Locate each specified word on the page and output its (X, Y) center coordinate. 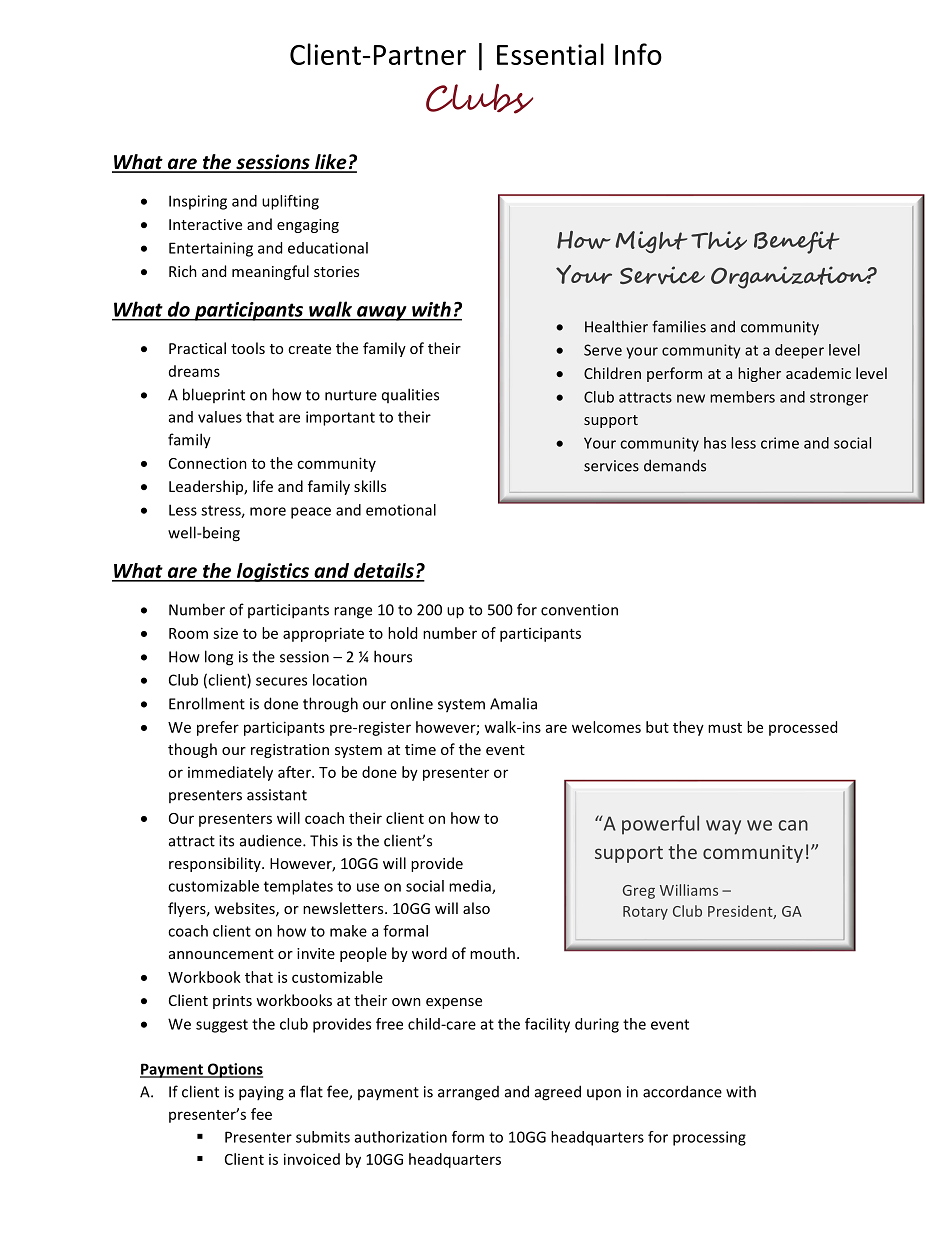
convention (579, 610)
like (331, 163)
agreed (558, 1093)
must (725, 728)
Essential (550, 54)
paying (261, 1093)
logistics (273, 572)
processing (709, 1138)
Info (638, 54)
